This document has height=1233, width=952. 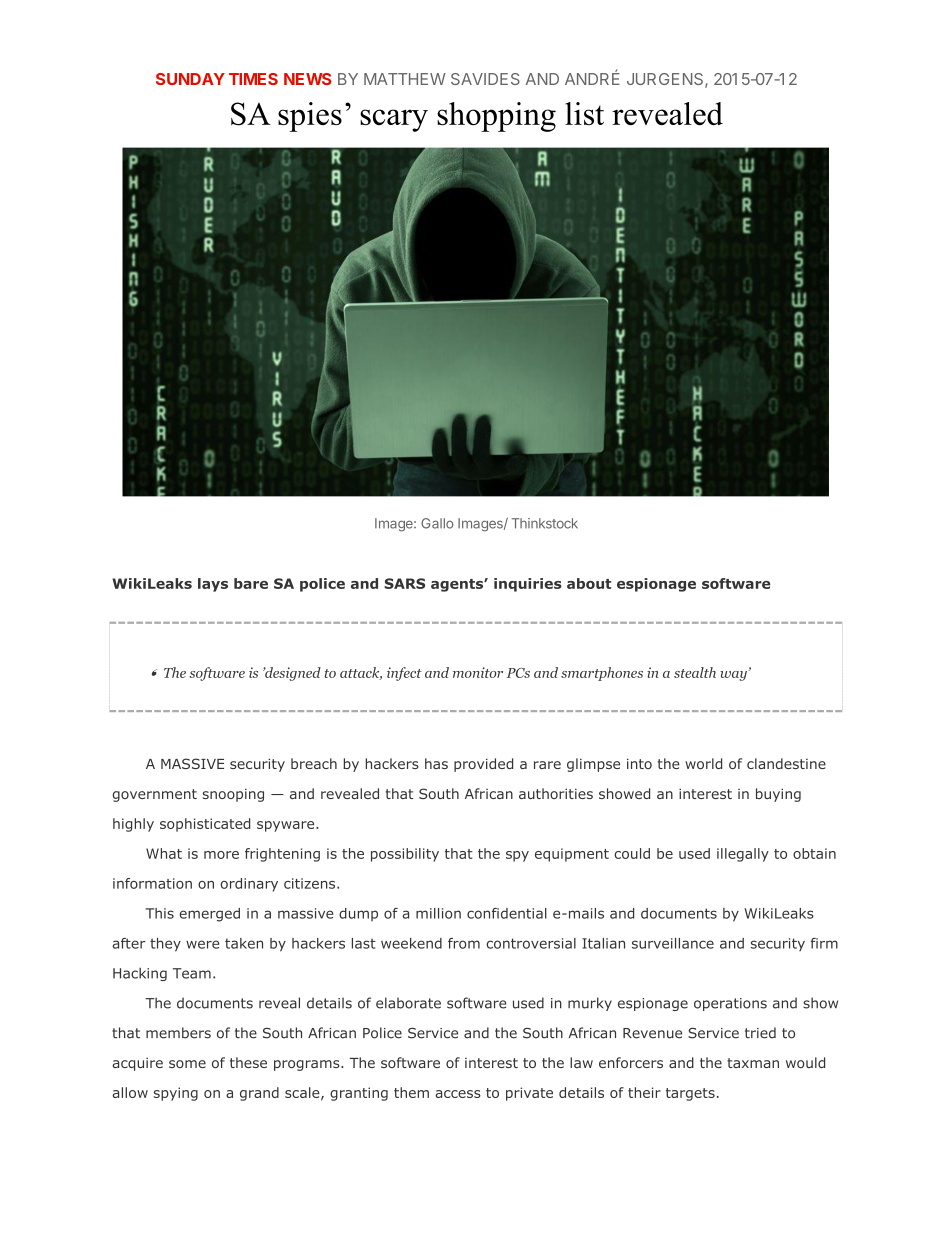 I want to click on some, so click(x=187, y=1064).
